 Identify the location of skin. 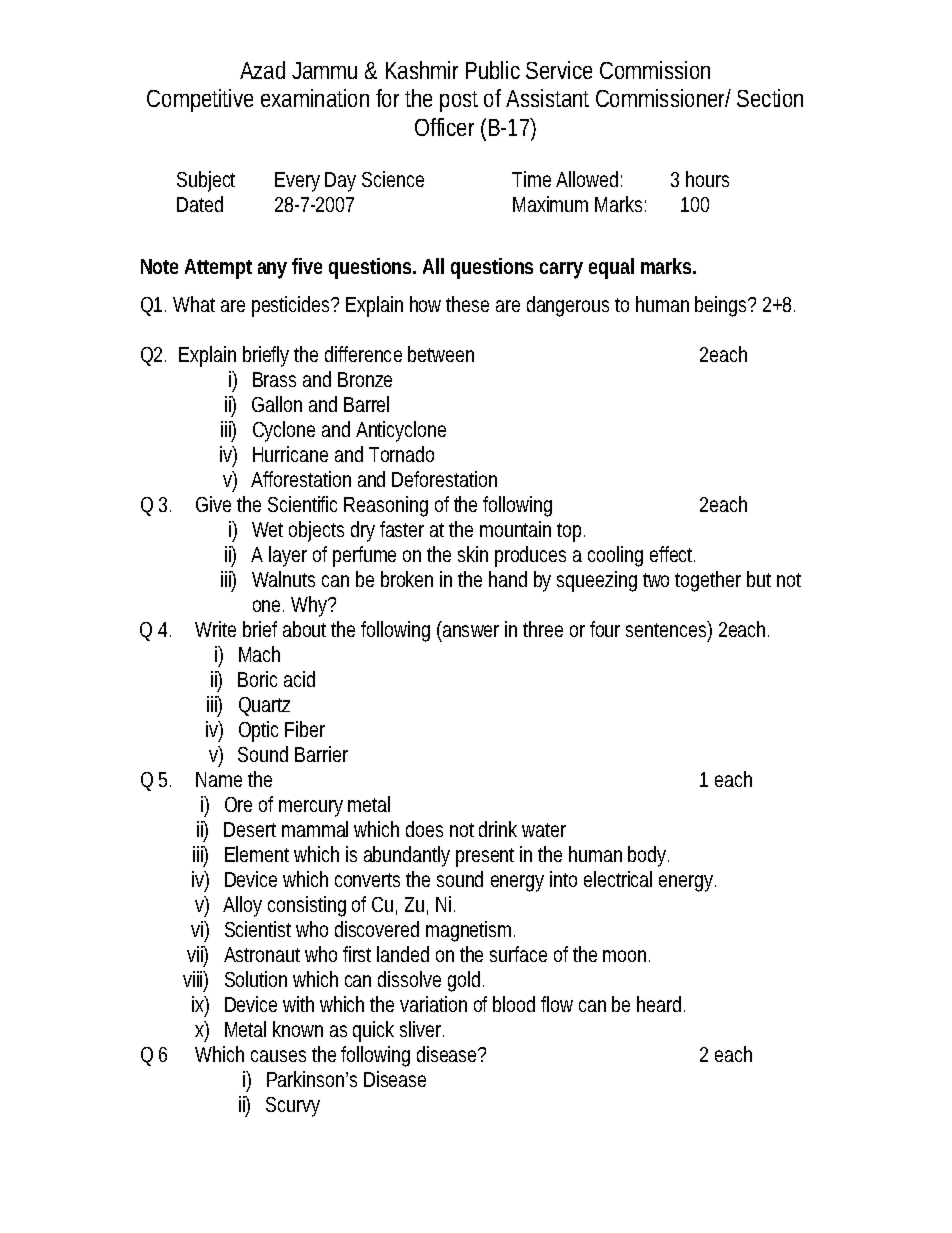
(473, 554).
